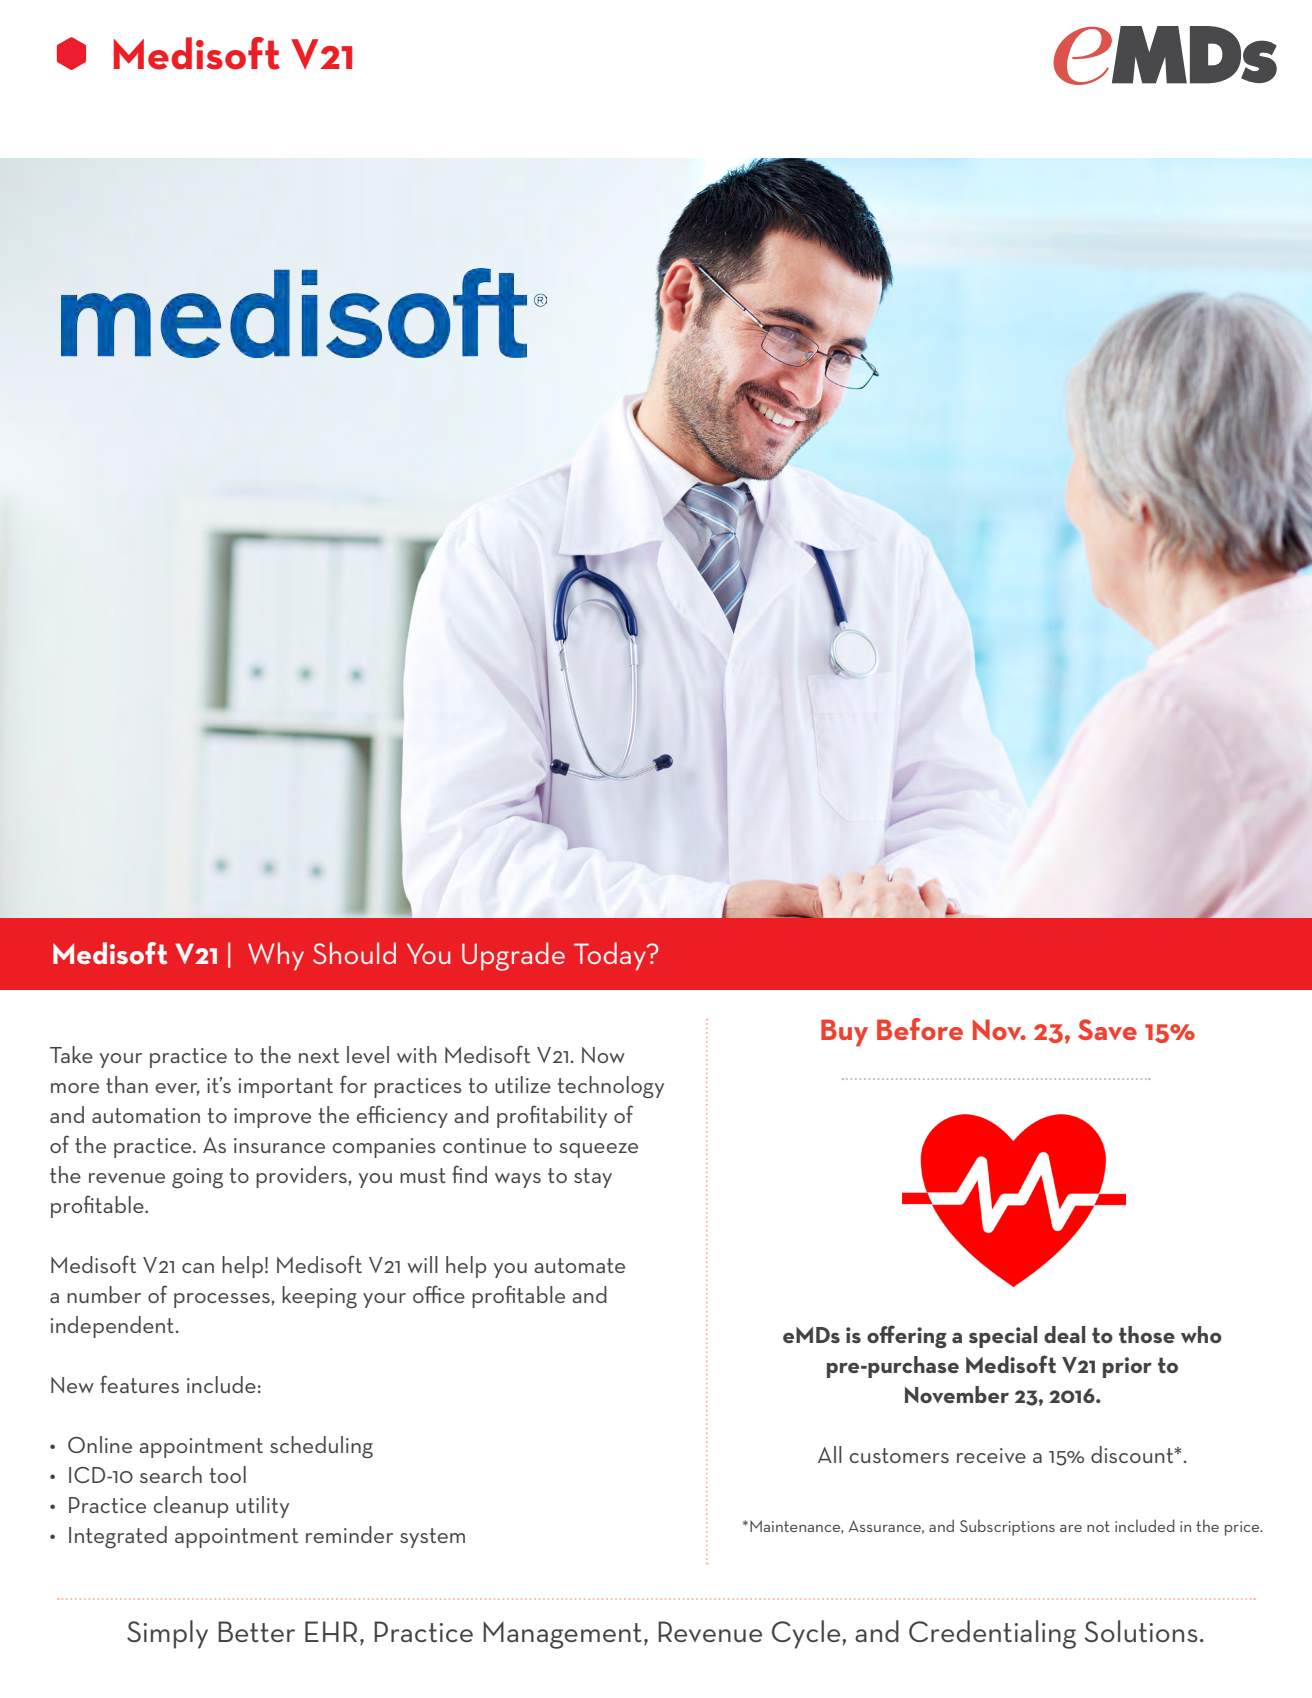  What do you see at coordinates (1127, 1367) in the image?
I see `prior` at bounding box center [1127, 1367].
